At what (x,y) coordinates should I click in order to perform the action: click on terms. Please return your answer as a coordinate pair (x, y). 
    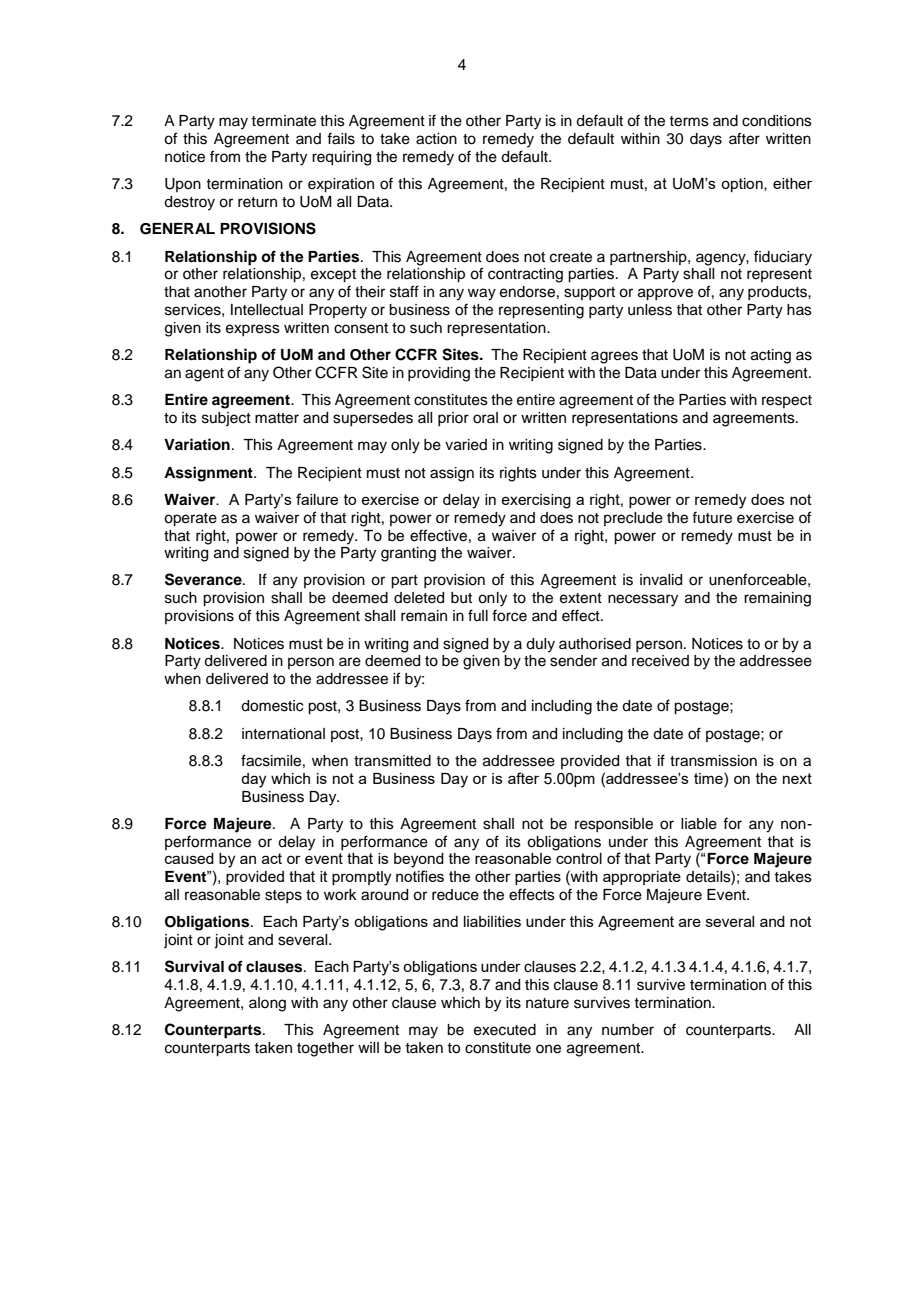
    Looking at the image, I should click on (689, 121).
